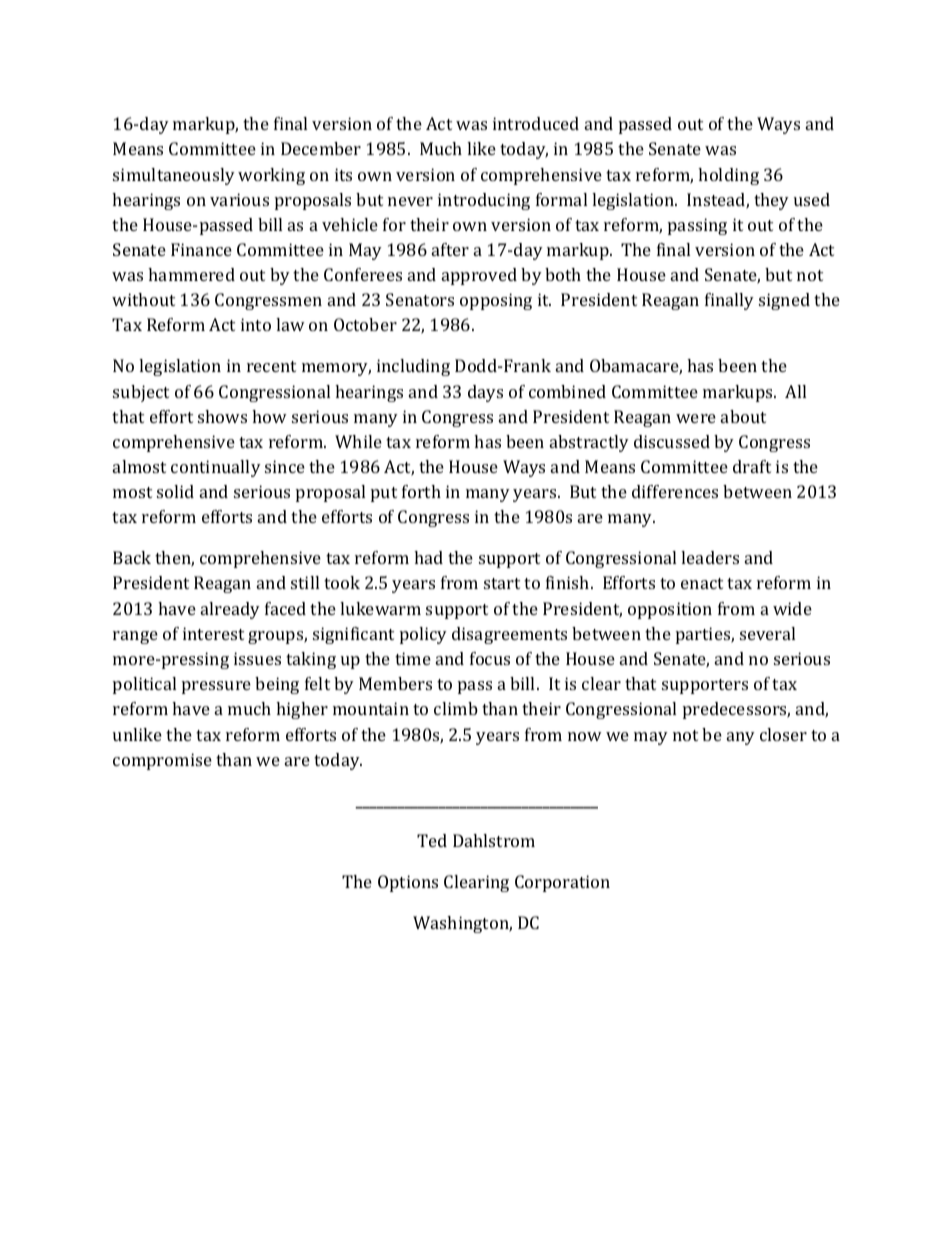 Image resolution: width=952 pixels, height=1233 pixels. I want to click on solid, so click(175, 491).
